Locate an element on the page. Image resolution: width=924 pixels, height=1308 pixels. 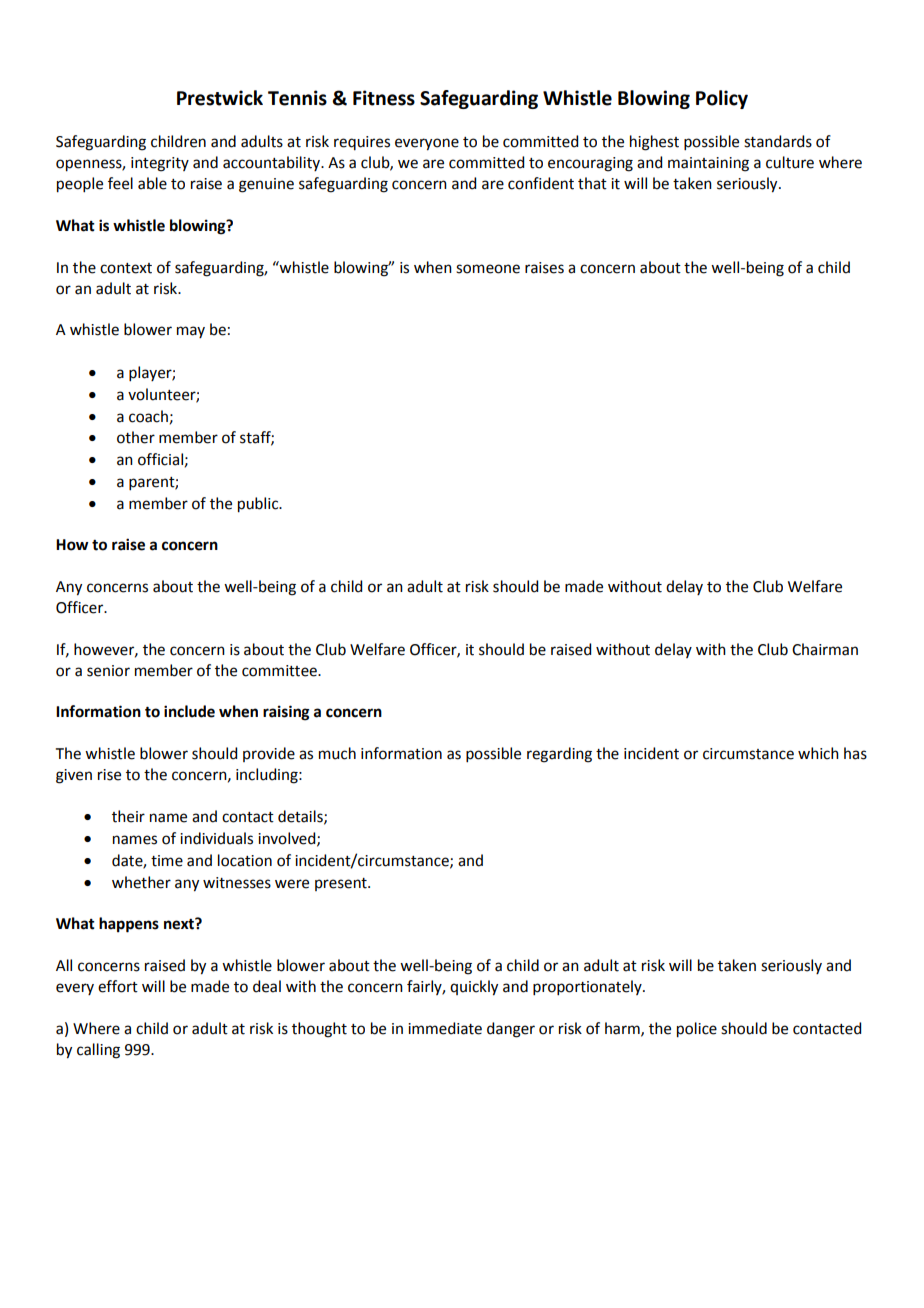
include is located at coordinates (189, 711).
